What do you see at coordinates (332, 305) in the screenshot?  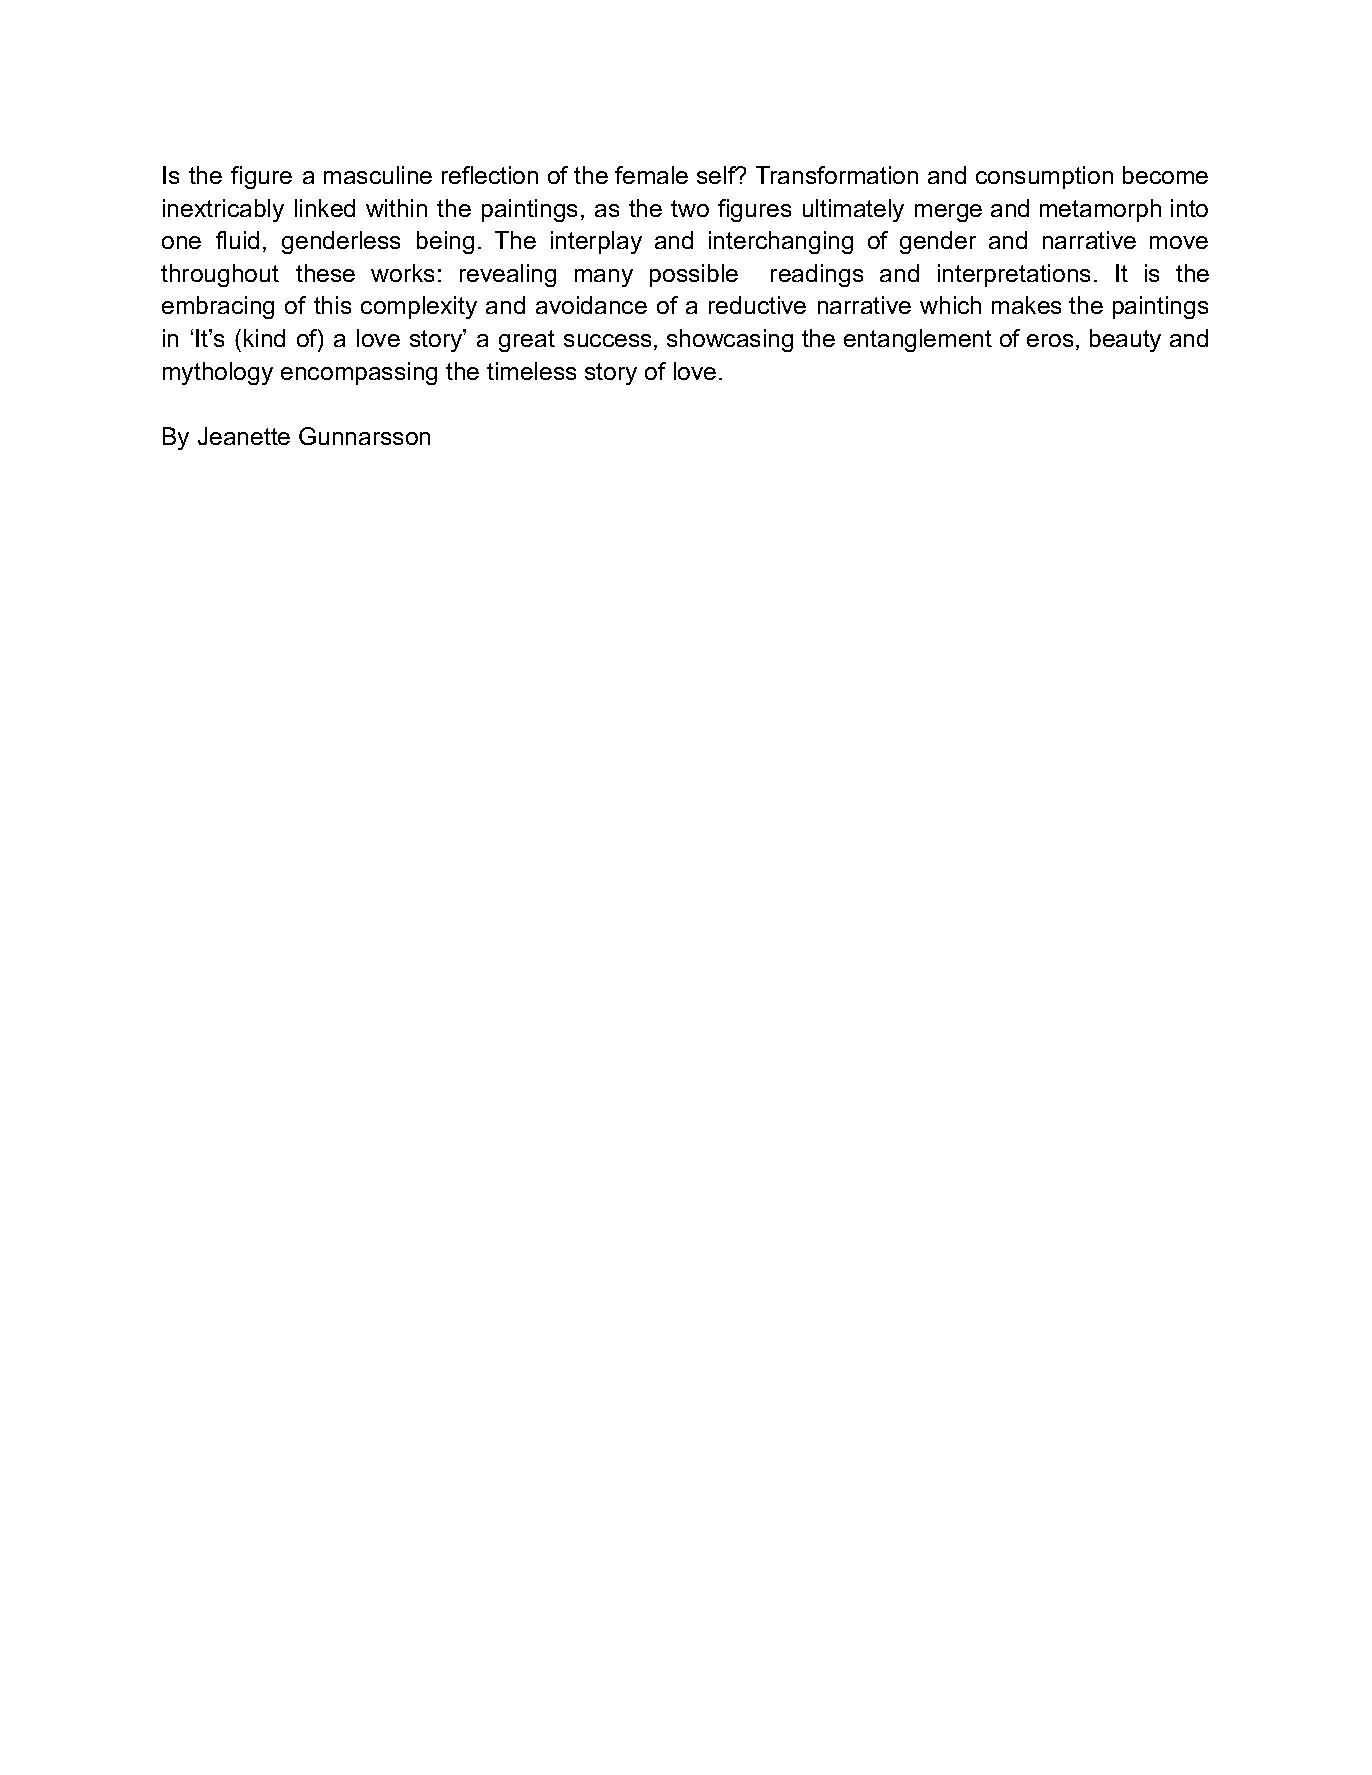 I see `this` at bounding box center [332, 305].
